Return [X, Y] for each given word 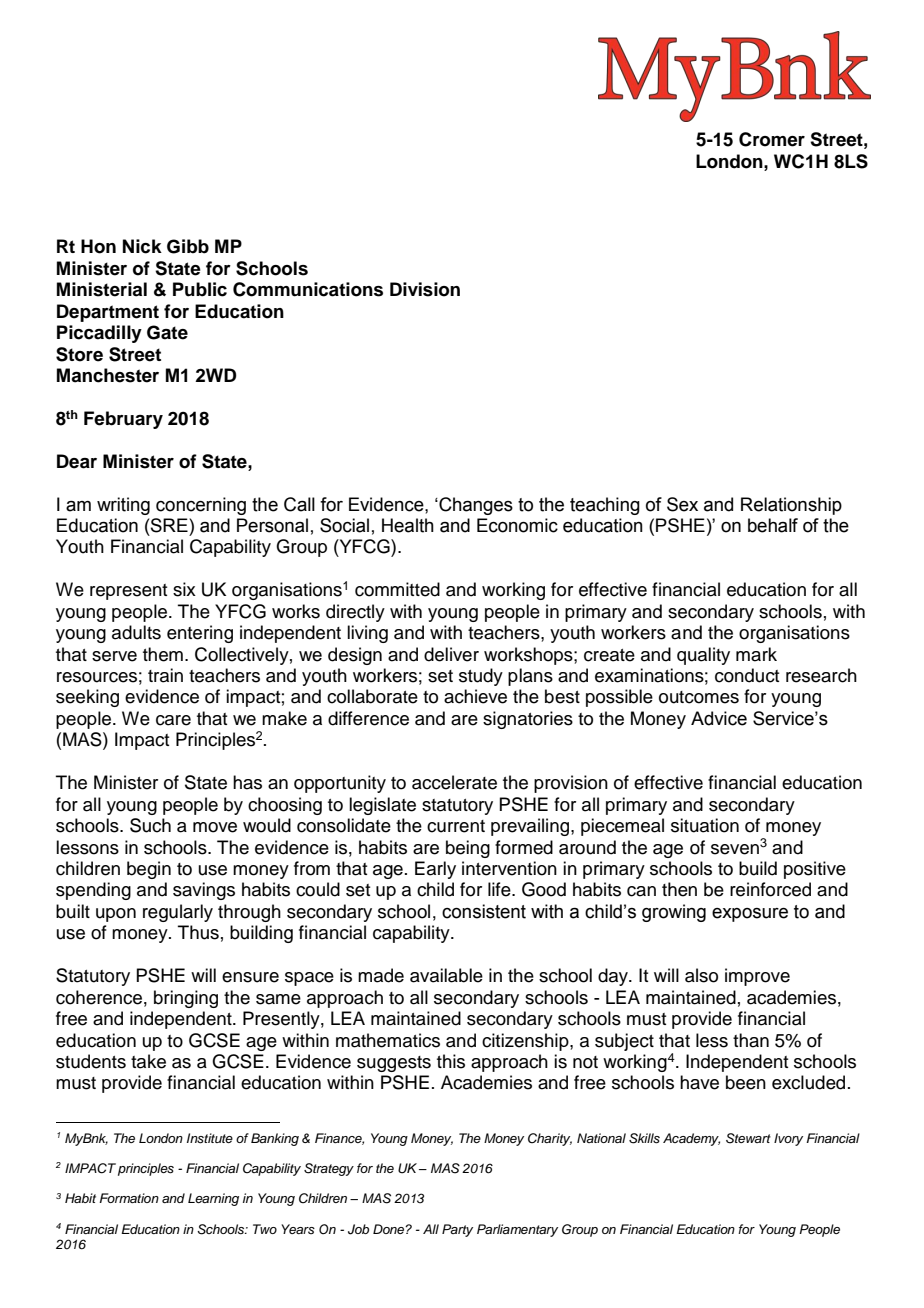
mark [756, 654]
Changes [475, 506]
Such [150, 825]
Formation [129, 1198]
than [751, 1040]
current [456, 826]
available [446, 975]
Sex [682, 504]
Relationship [791, 506]
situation [705, 825]
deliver [451, 654]
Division [425, 289]
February [123, 420]
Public [200, 289]
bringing [186, 999]
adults [136, 632]
